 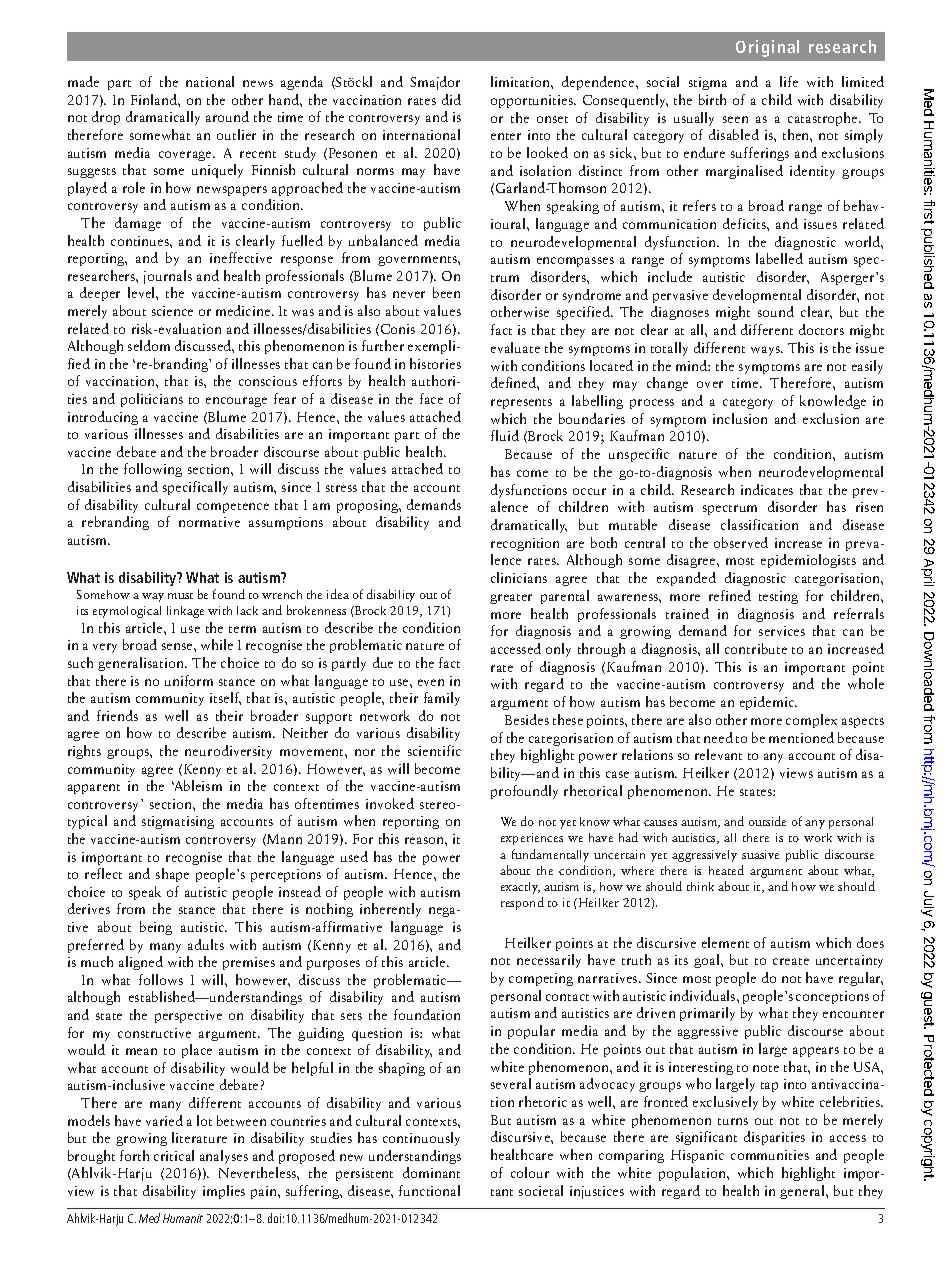 What do you see at coordinates (789, 81) in the screenshot?
I see `life` at bounding box center [789, 81].
